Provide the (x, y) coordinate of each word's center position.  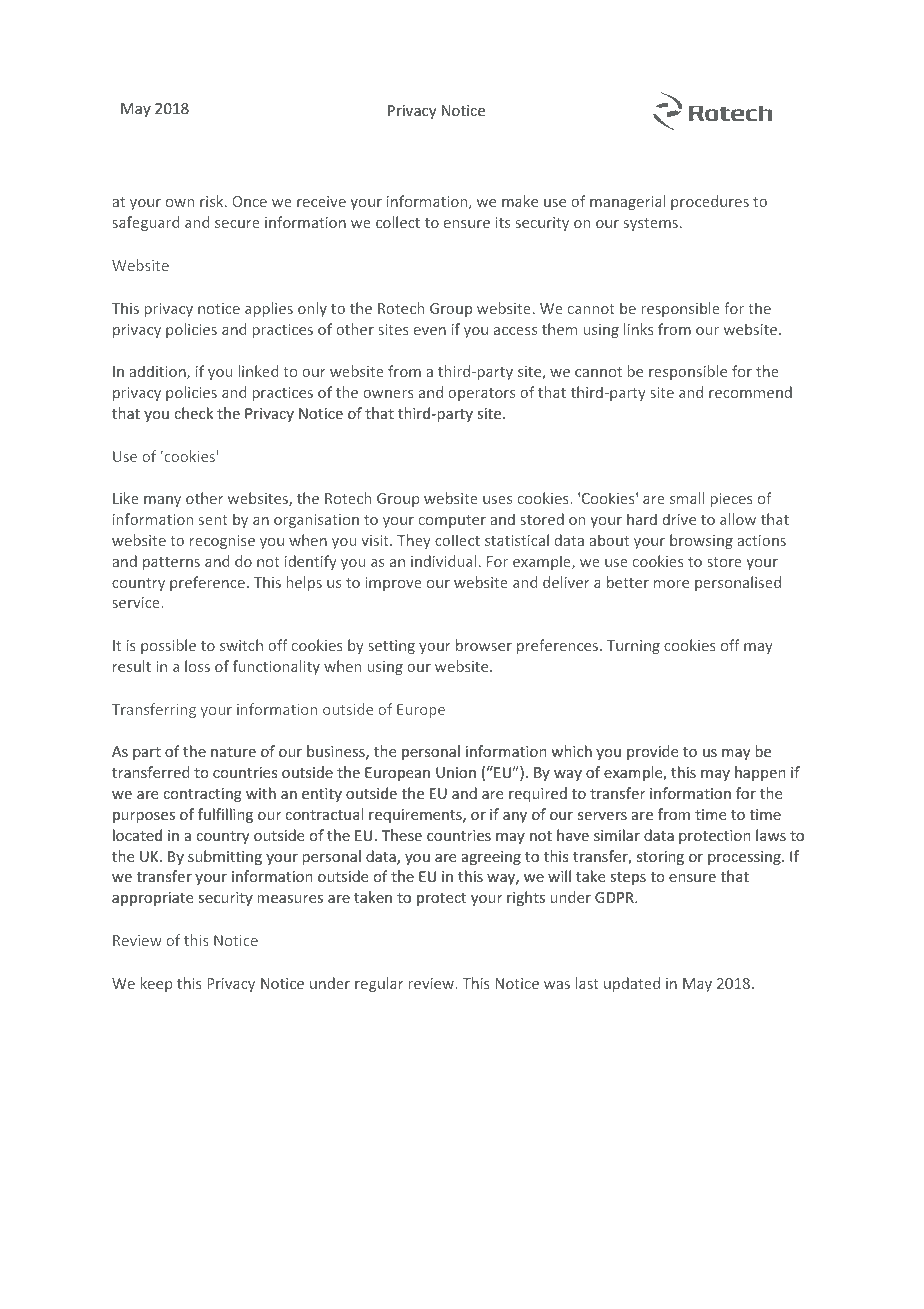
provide (652, 752)
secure (237, 224)
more (671, 584)
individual (443, 561)
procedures (710, 202)
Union (456, 772)
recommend (750, 392)
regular (379, 984)
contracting (202, 795)
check (193, 413)
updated (632, 984)
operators (481, 394)
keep (157, 984)
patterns (171, 563)
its (502, 222)
